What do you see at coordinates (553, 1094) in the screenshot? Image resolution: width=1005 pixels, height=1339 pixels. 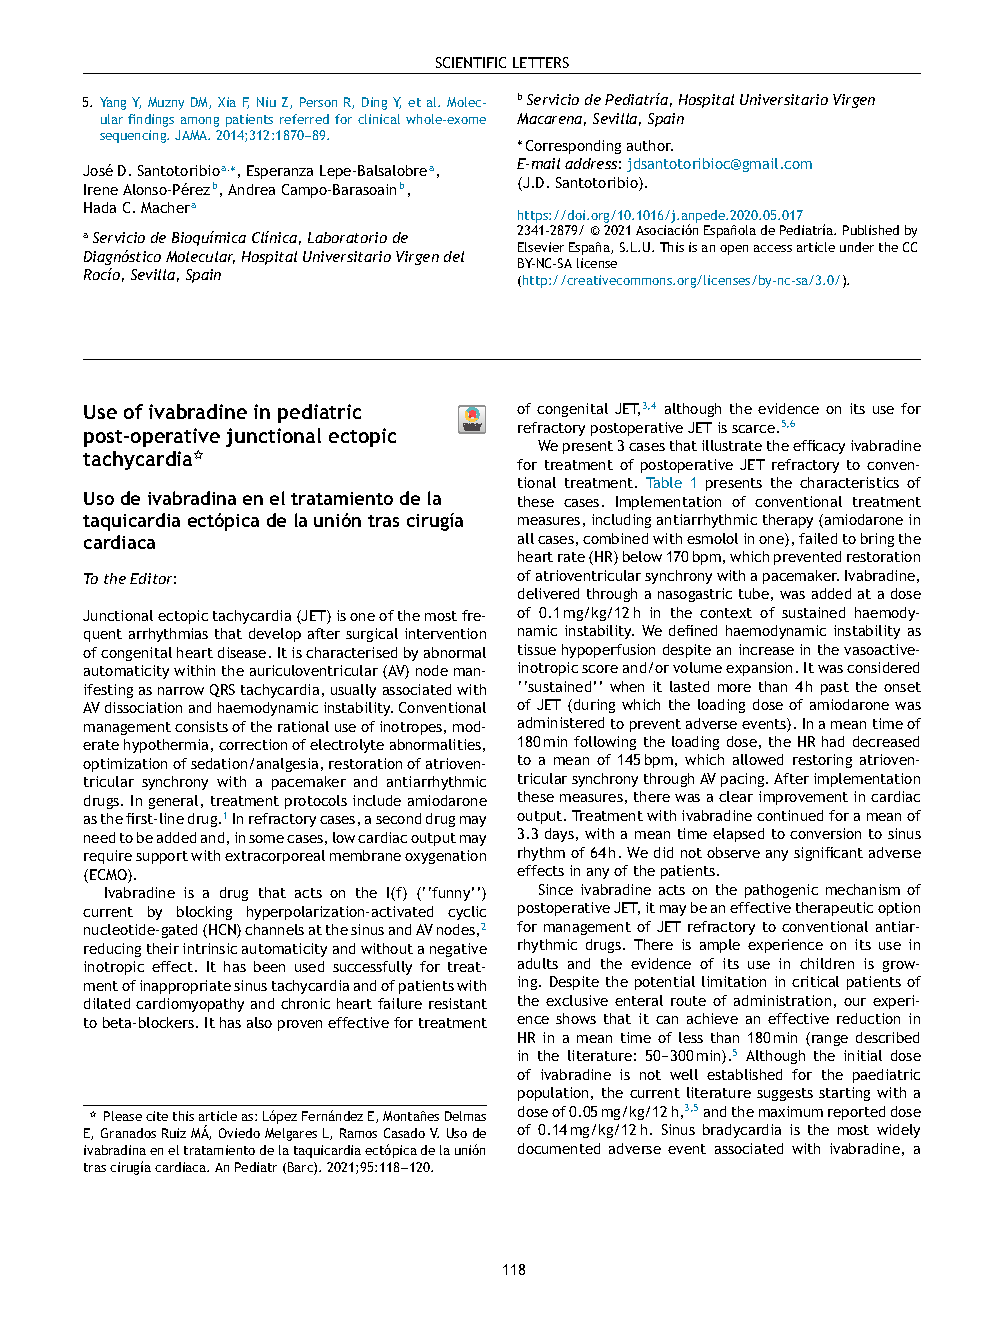 I see `population` at bounding box center [553, 1094].
